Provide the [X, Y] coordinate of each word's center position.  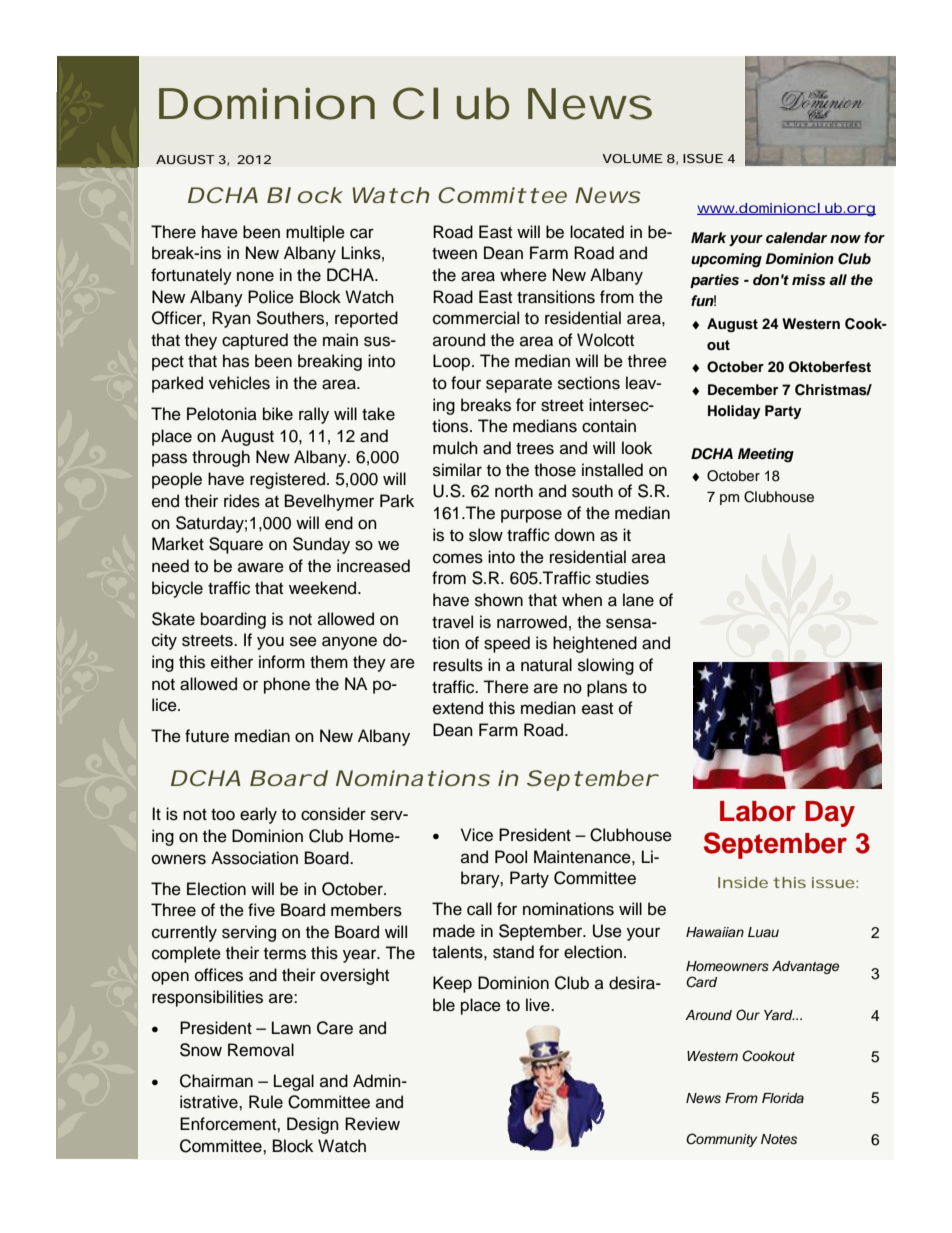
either [232, 662]
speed [507, 644]
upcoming [726, 260]
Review [372, 1124]
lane [638, 600]
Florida [783, 1098]
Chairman [216, 1081]
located [597, 232]
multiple [315, 233]
